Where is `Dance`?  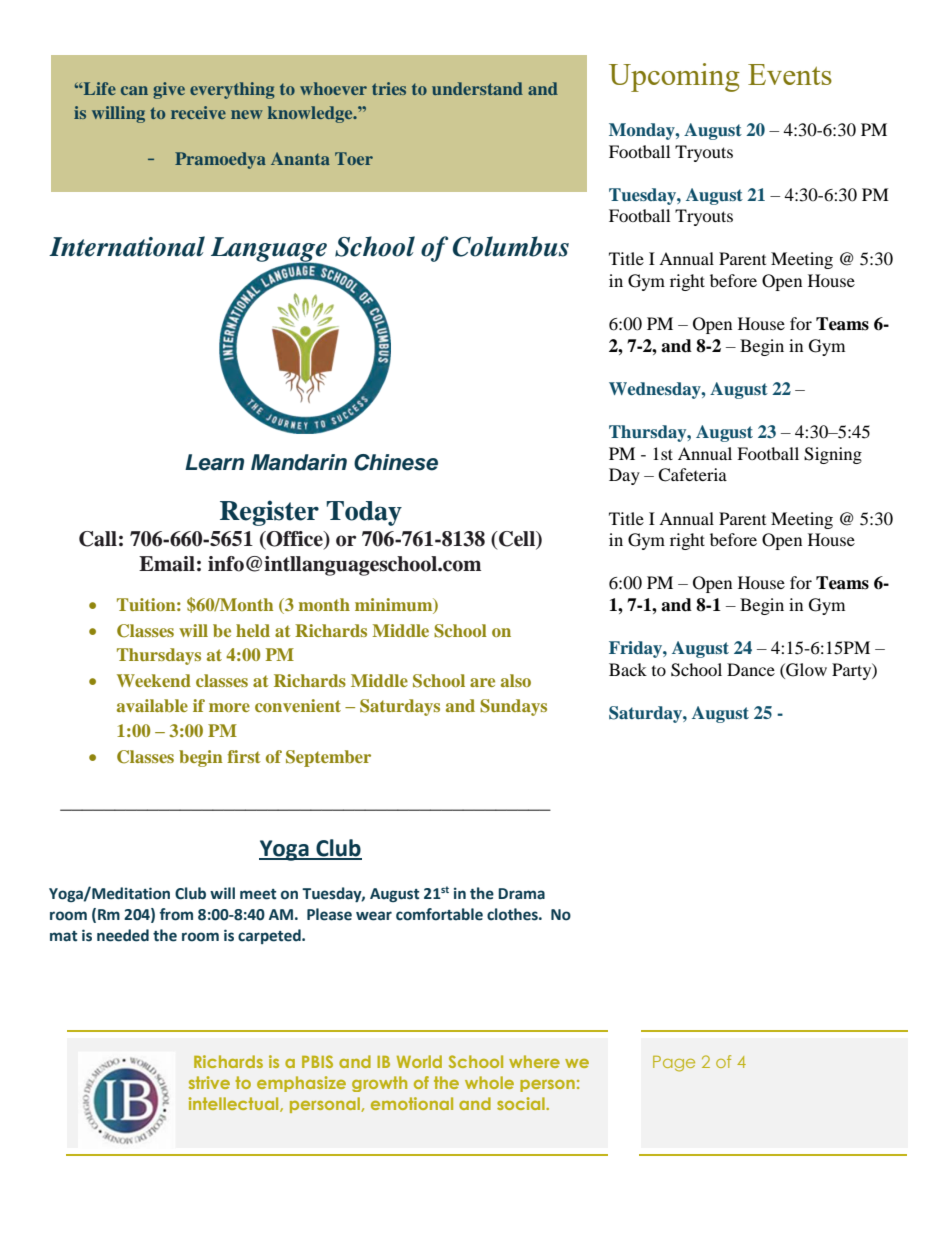
Dance is located at coordinates (751, 669).
